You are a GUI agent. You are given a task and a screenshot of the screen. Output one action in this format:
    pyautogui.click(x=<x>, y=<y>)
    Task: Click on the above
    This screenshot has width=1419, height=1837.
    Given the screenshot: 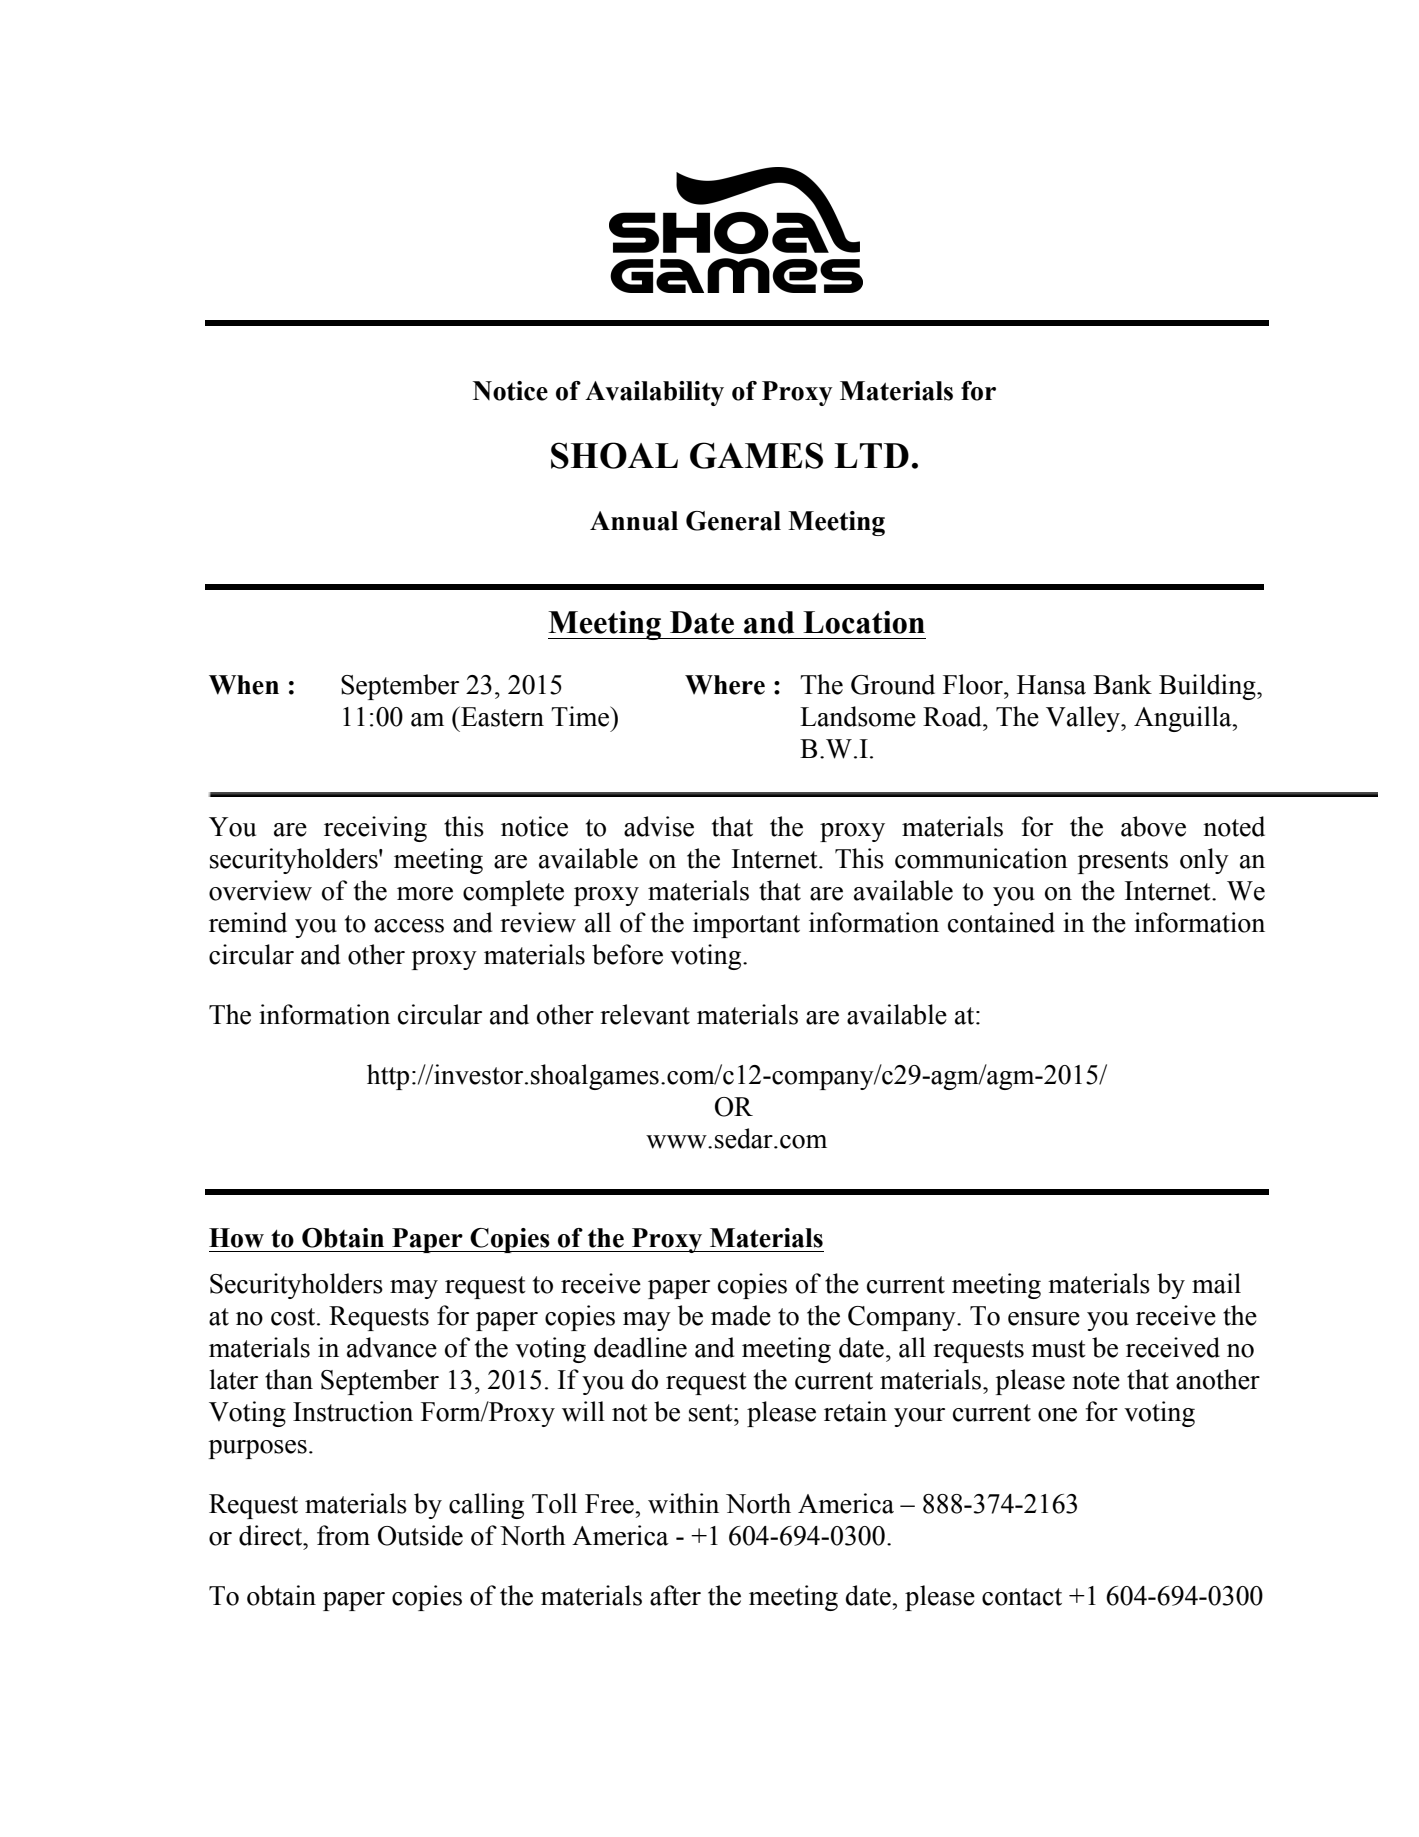 What is the action you would take?
    pyautogui.click(x=1153, y=826)
